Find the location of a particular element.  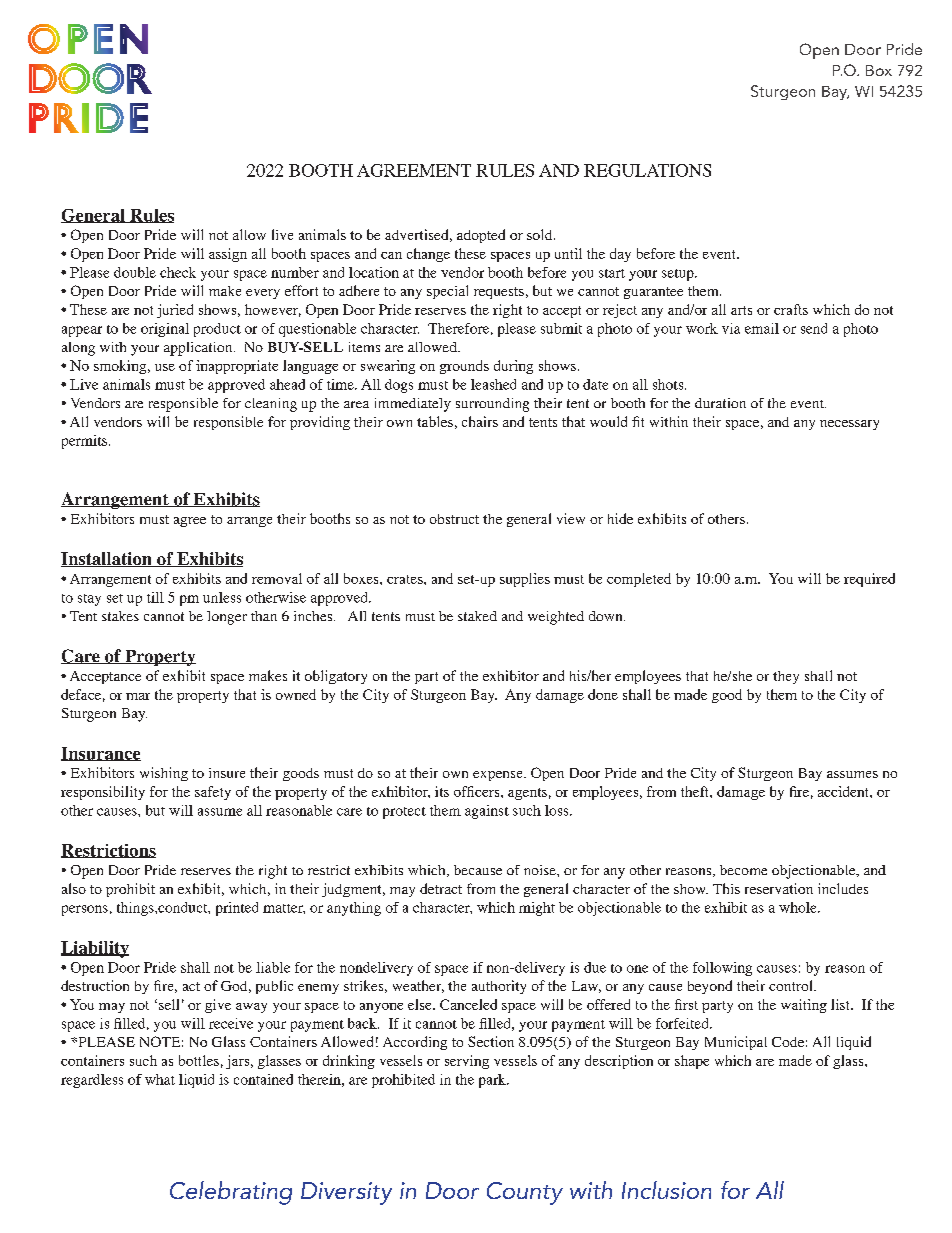

adopted is located at coordinates (481, 236).
